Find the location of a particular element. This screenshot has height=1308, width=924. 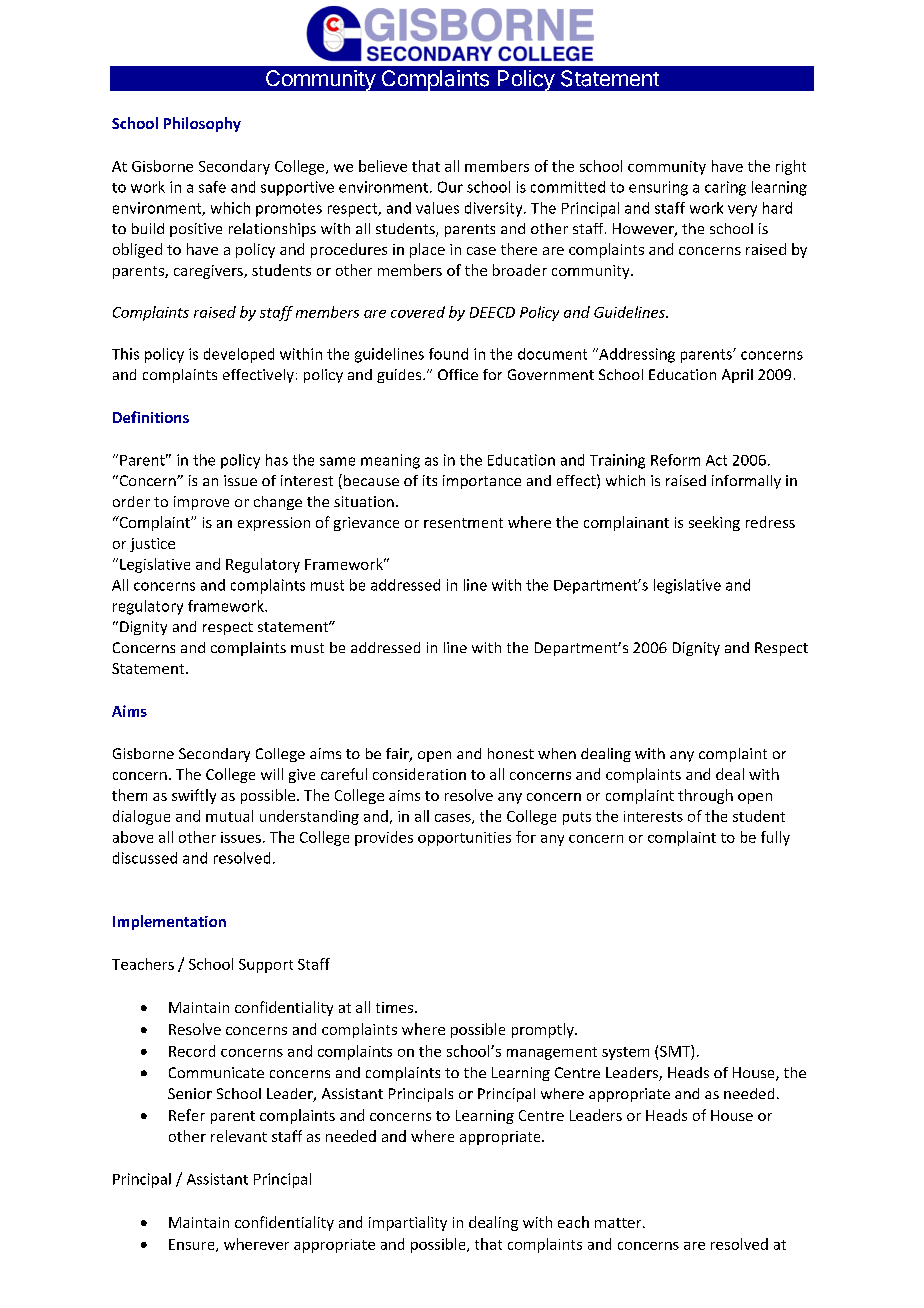

will is located at coordinates (272, 774).
